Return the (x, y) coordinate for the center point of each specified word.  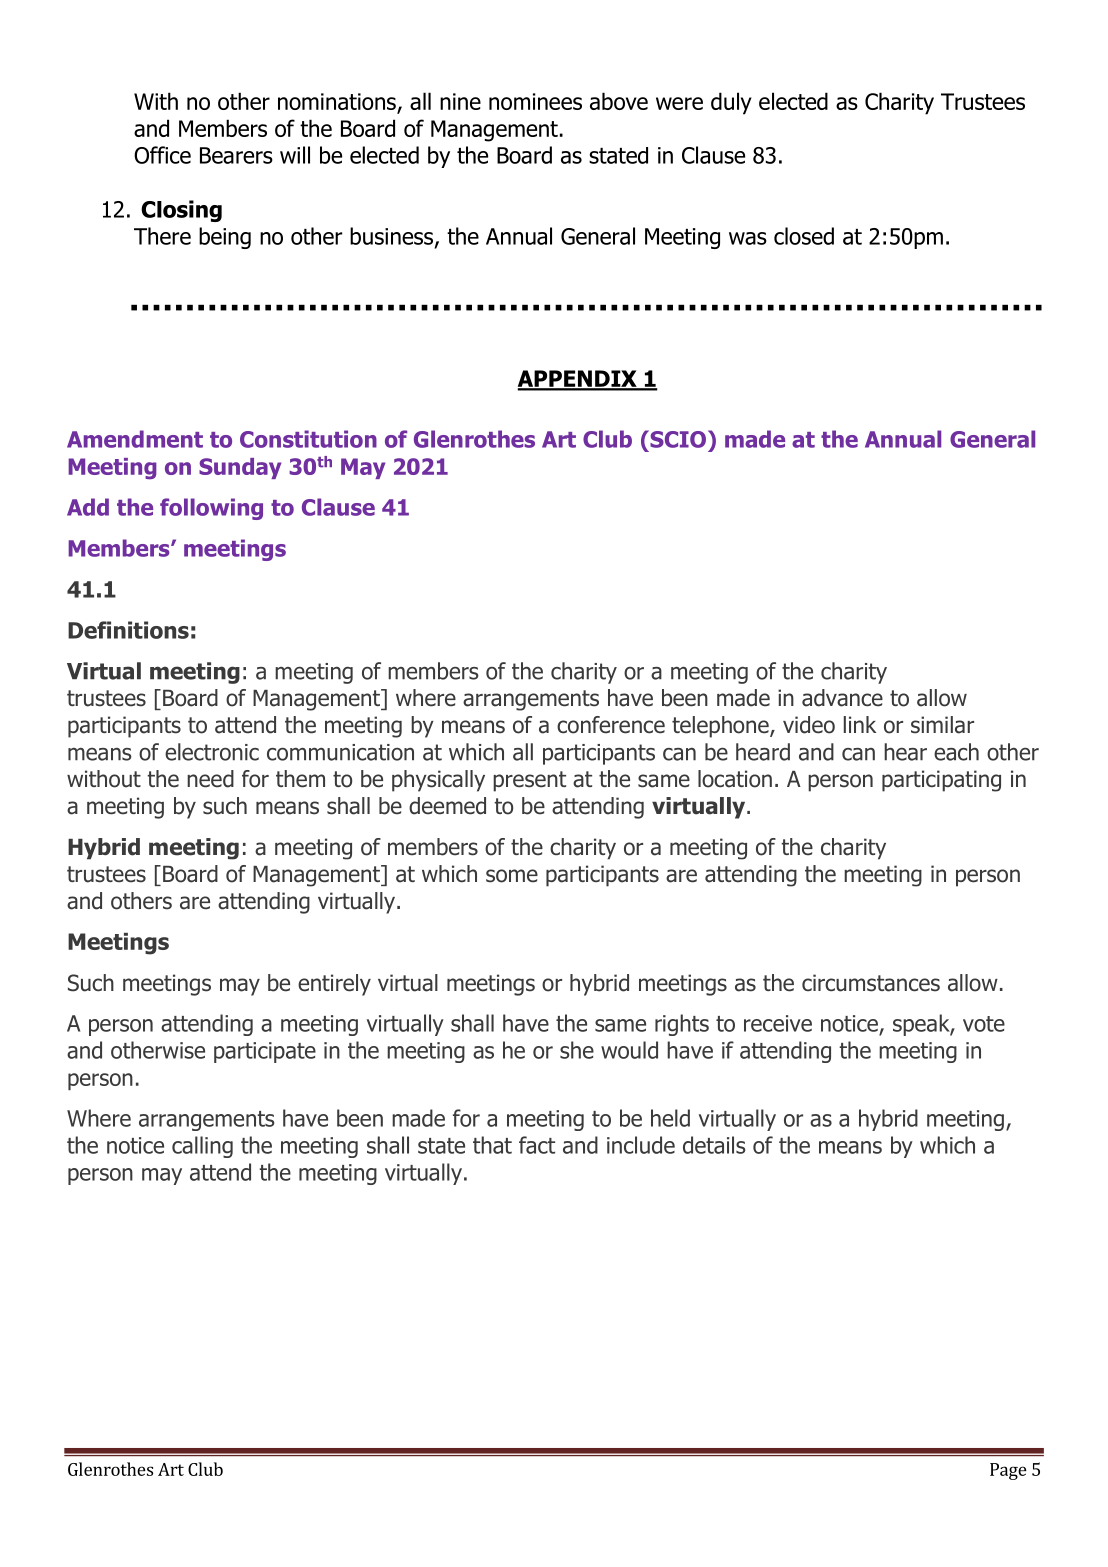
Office (162, 155)
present (529, 781)
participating (941, 781)
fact (537, 1145)
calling (202, 1147)
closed (804, 236)
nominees (535, 101)
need (210, 779)
